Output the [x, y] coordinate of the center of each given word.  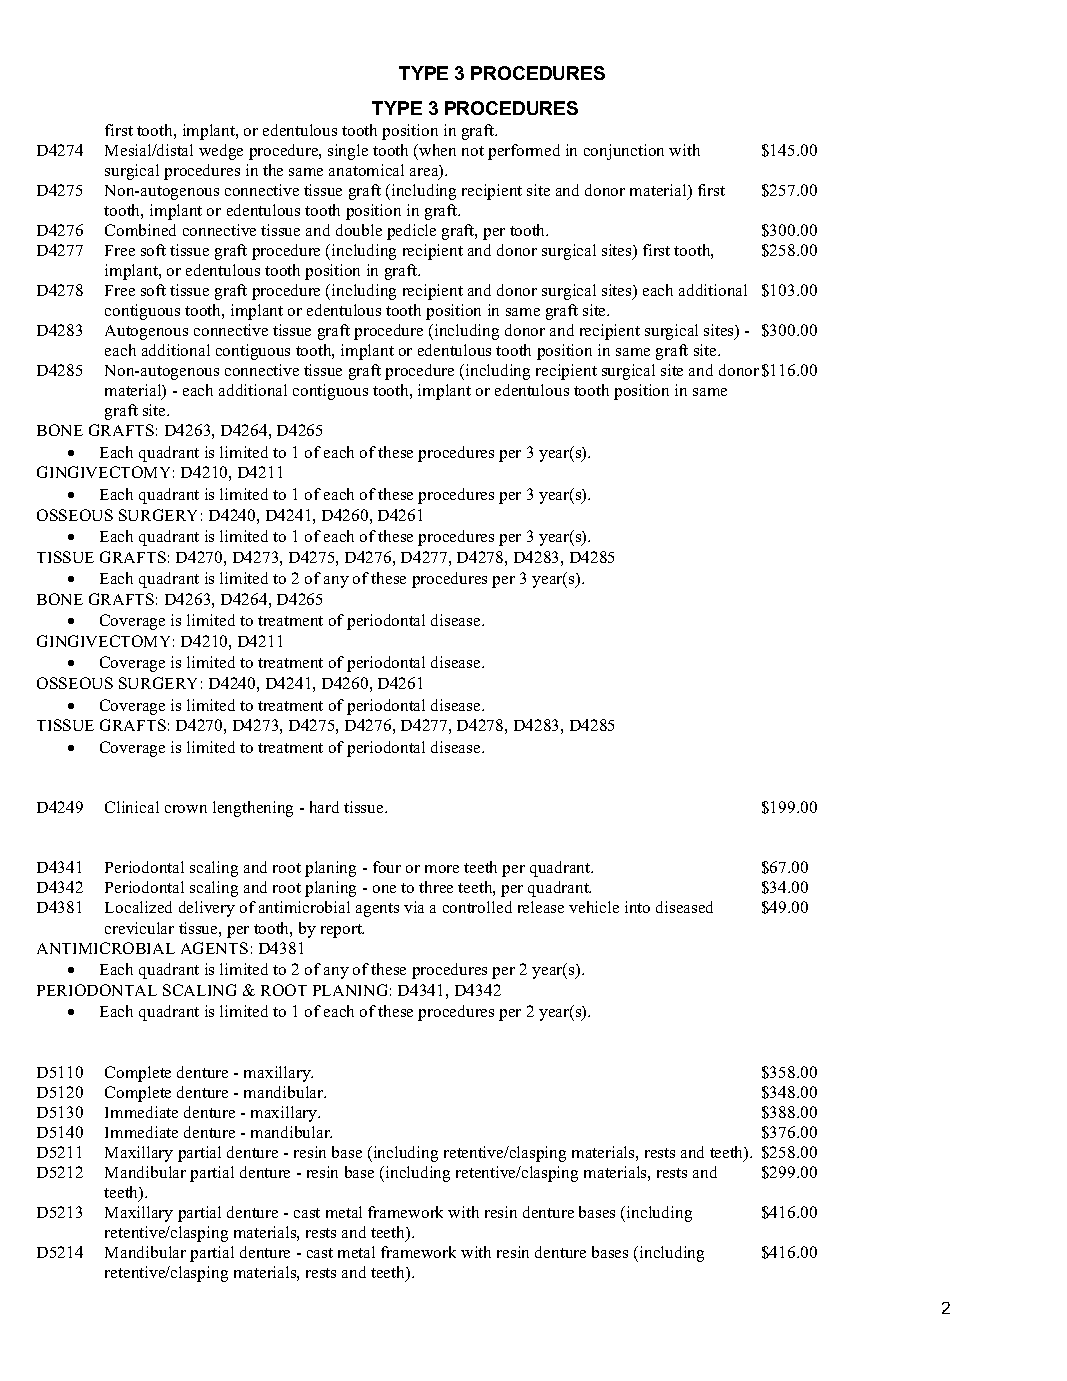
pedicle [411, 232]
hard [324, 807]
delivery [207, 909]
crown [186, 809]
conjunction [624, 152]
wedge [221, 152]
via [414, 907]
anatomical [366, 170]
